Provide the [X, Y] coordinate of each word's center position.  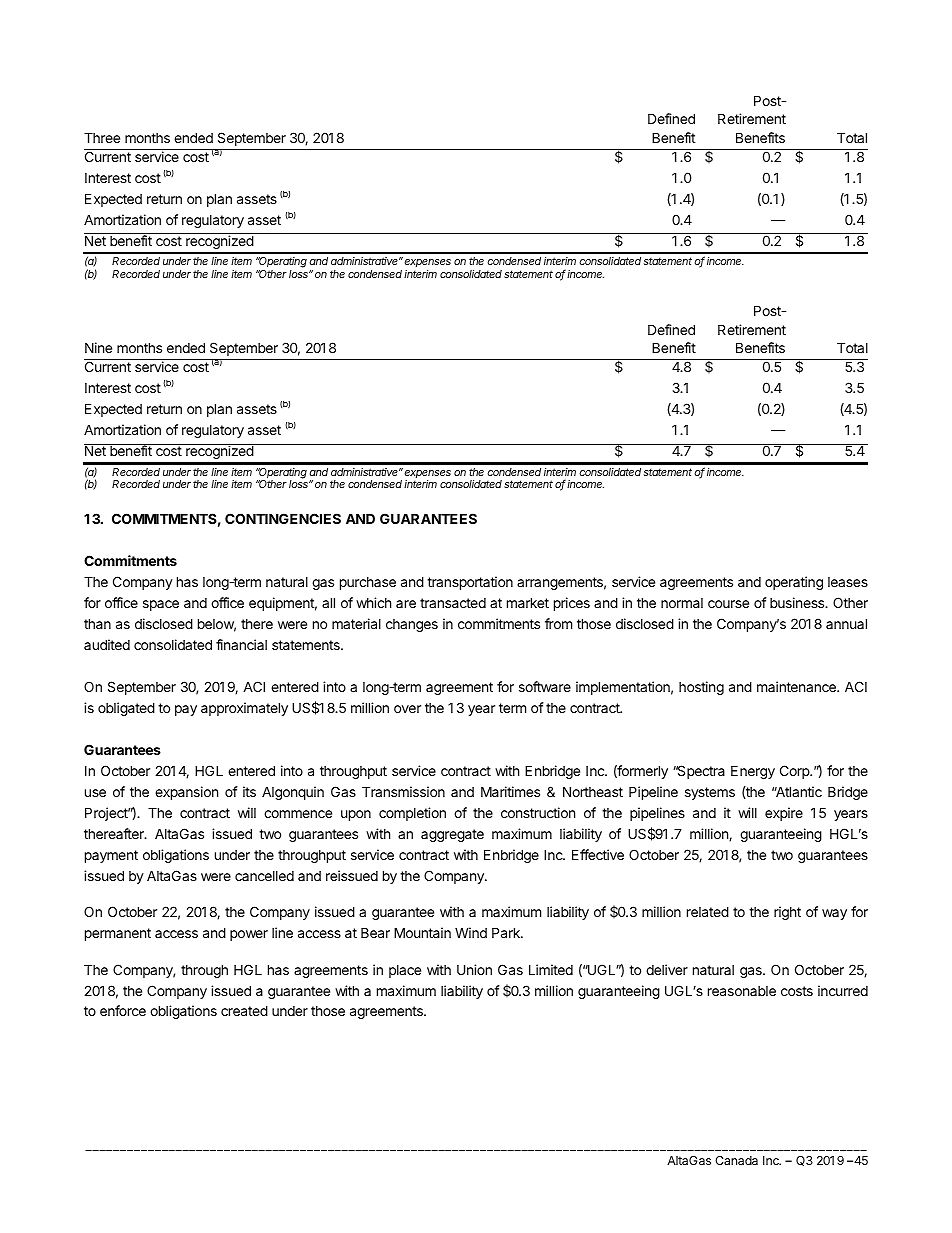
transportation [470, 583]
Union [474, 969]
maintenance [797, 686]
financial [241, 644]
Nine [98, 347]
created [244, 1010]
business [798, 602]
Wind [471, 932]
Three [102, 137]
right [787, 913]
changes [412, 625]
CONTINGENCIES [283, 518]
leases [848, 582]
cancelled [264, 876]
